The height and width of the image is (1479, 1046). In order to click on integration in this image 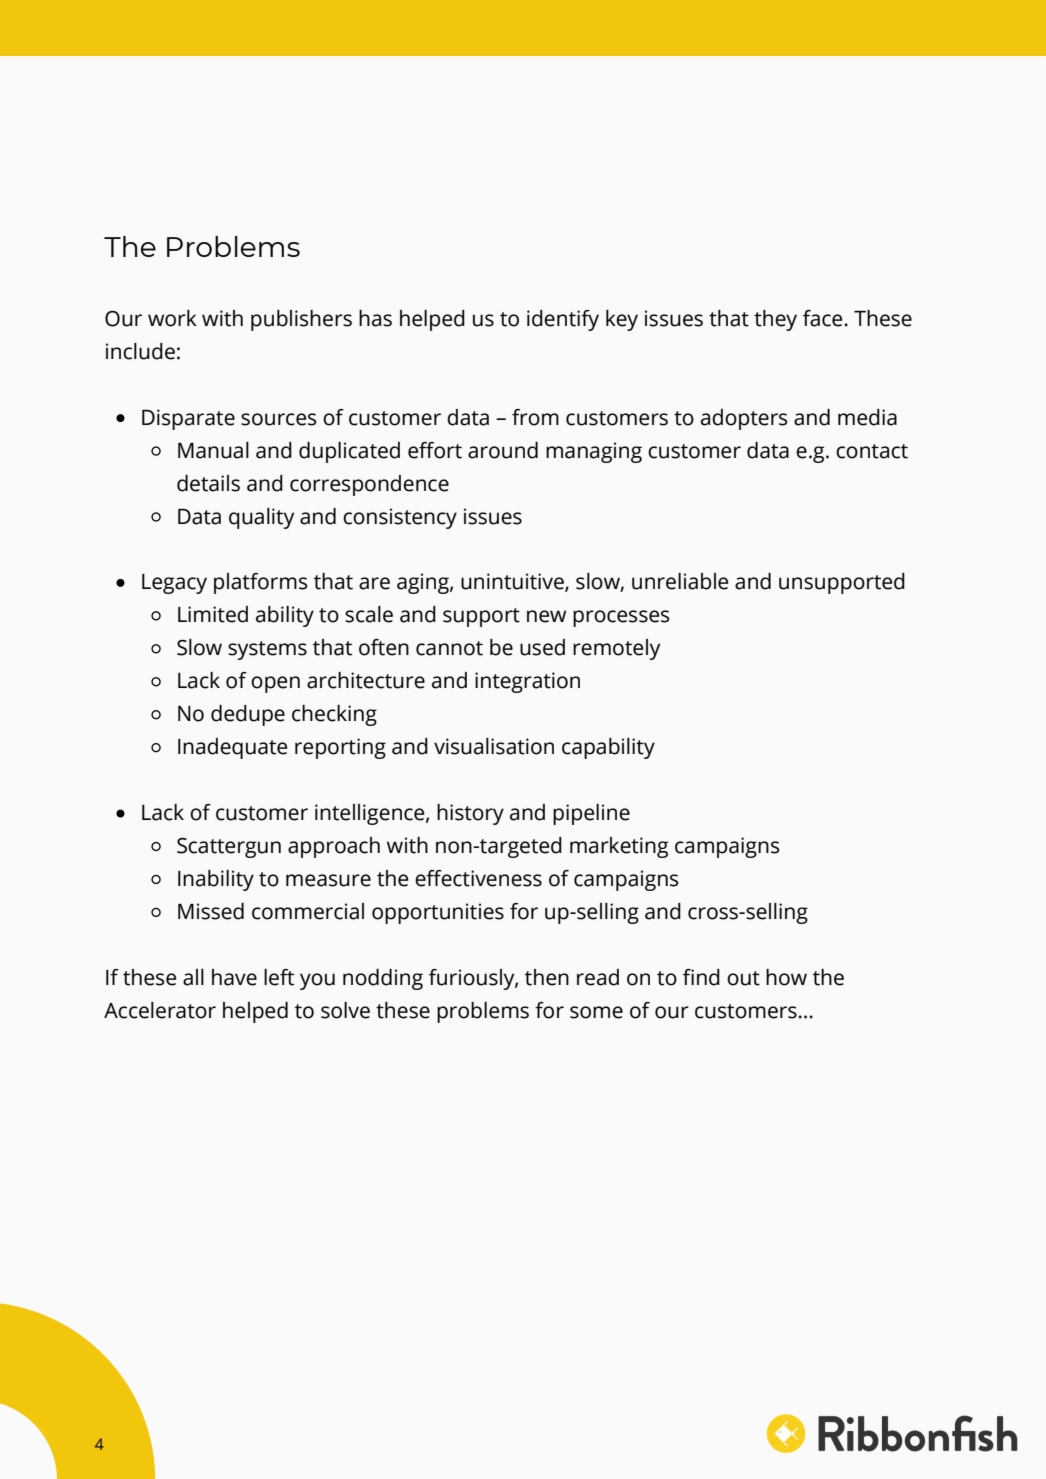, I will do `click(527, 682)`.
